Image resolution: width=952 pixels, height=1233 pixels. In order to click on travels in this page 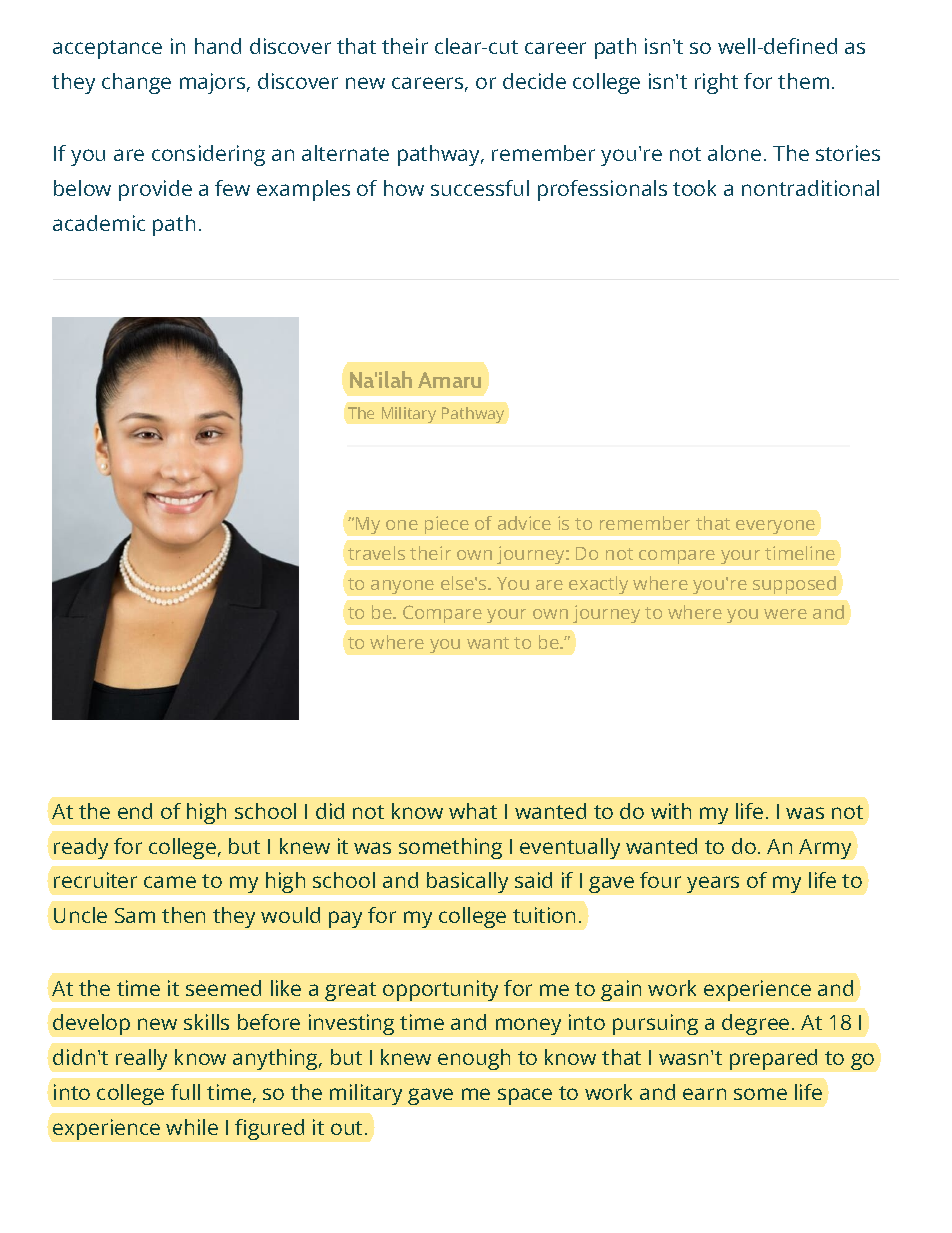, I will do `click(376, 553)`.
